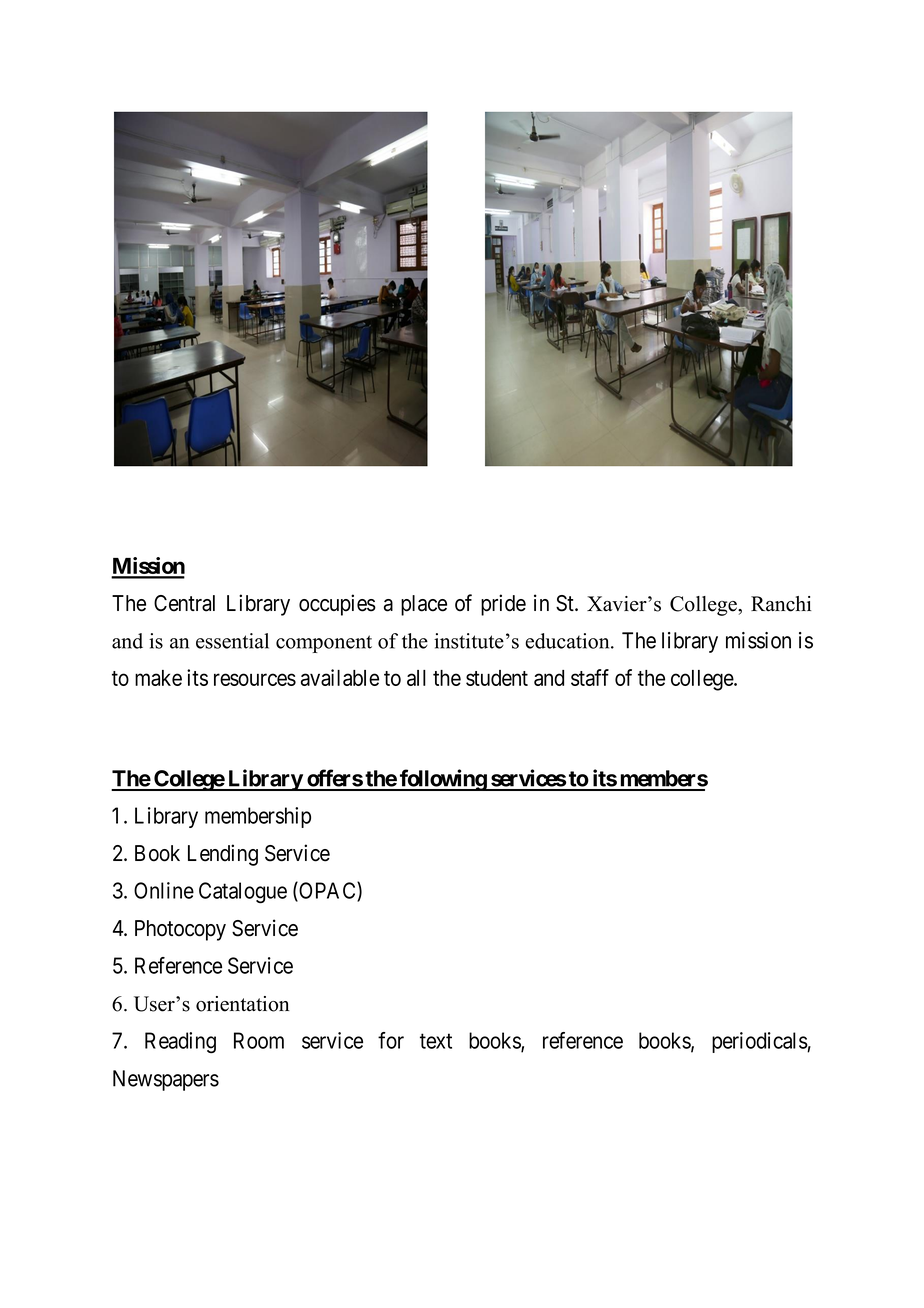 This image has width=924, height=1308. Describe the element at coordinates (590, 677) in the image. I see `staff` at that location.
